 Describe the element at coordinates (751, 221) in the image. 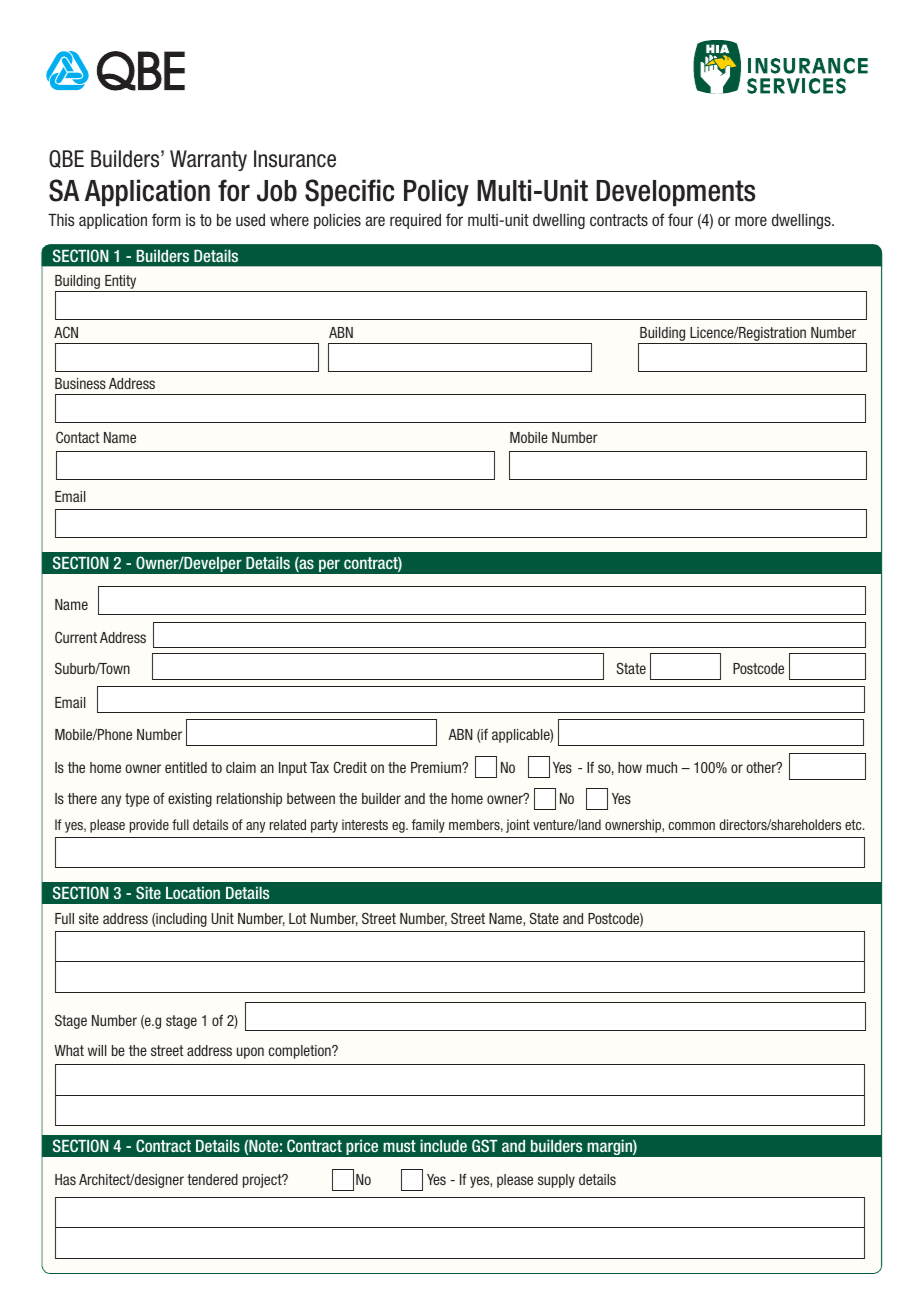

I see `more` at that location.
